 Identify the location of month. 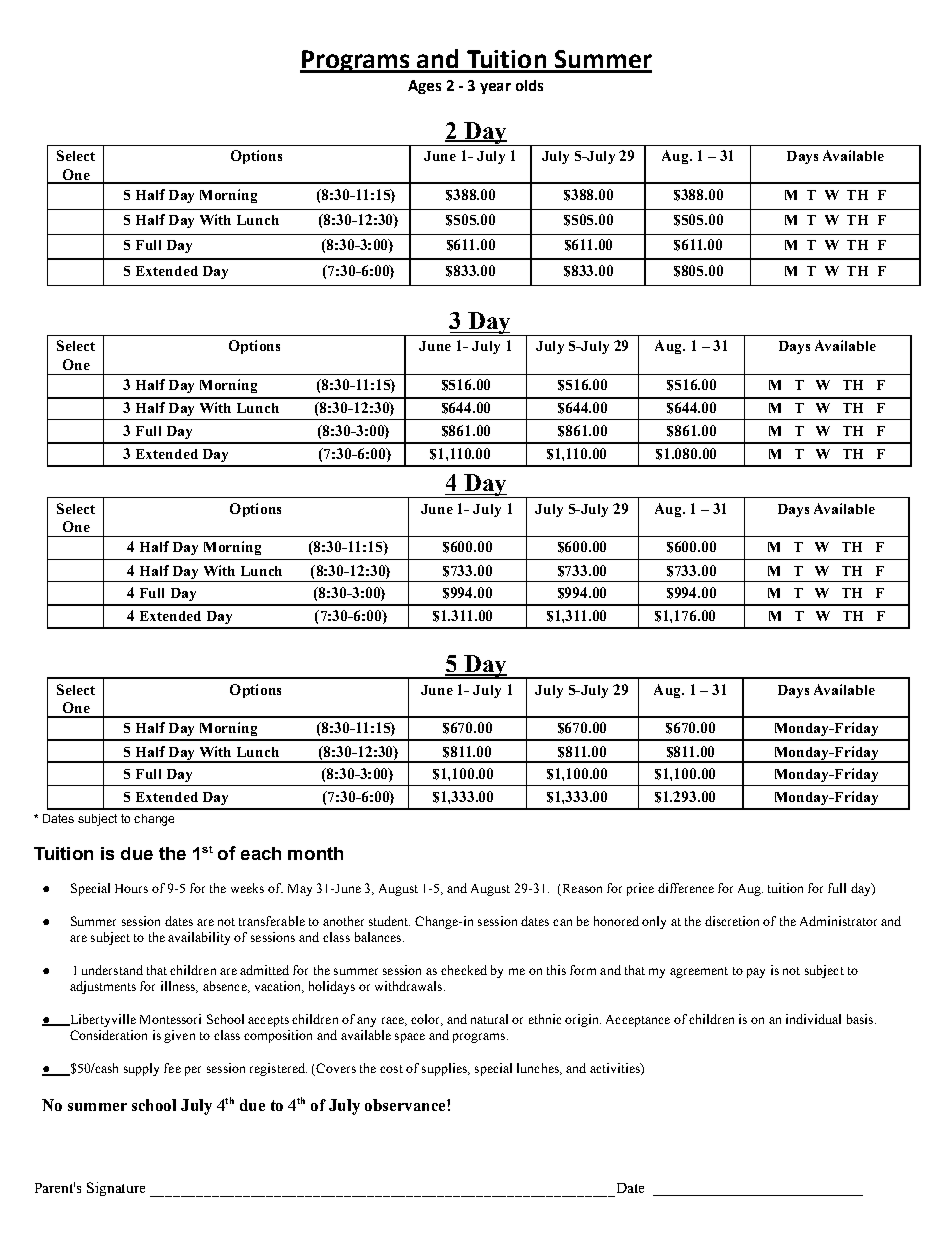
(315, 853).
